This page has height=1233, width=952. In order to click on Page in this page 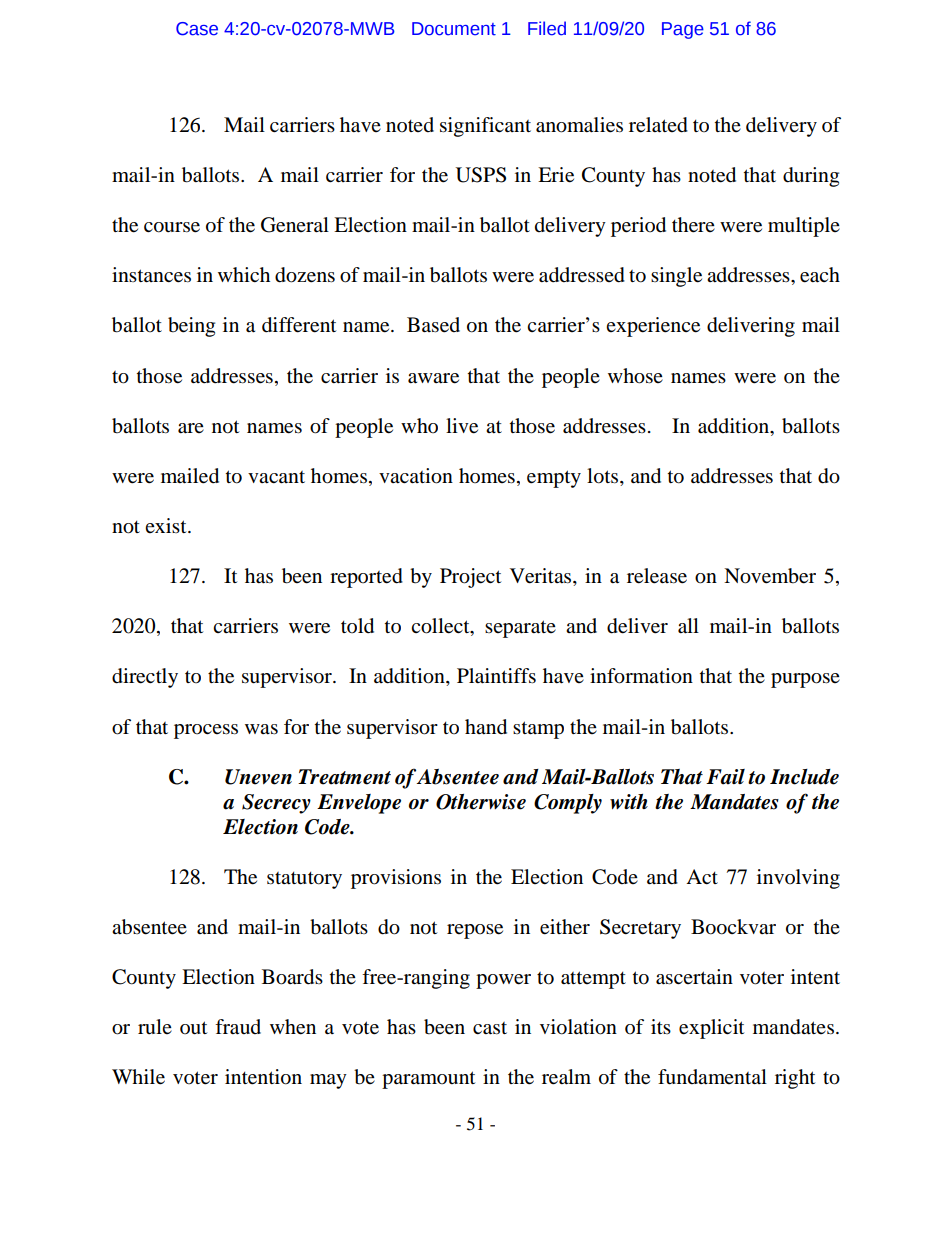, I will do `click(683, 30)`.
